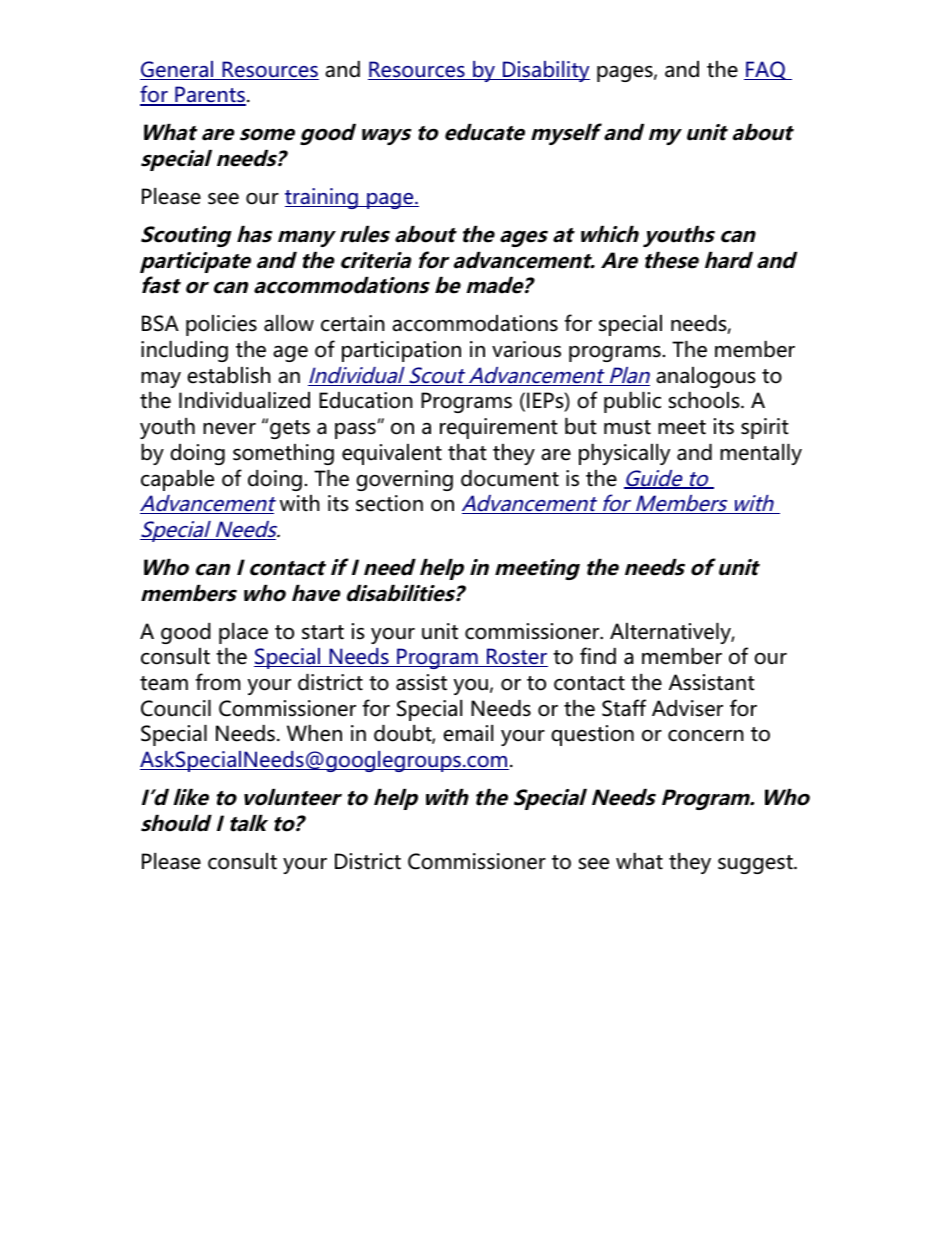 Image resolution: width=952 pixels, height=1233 pixels. I want to click on Parents, so click(209, 96).
